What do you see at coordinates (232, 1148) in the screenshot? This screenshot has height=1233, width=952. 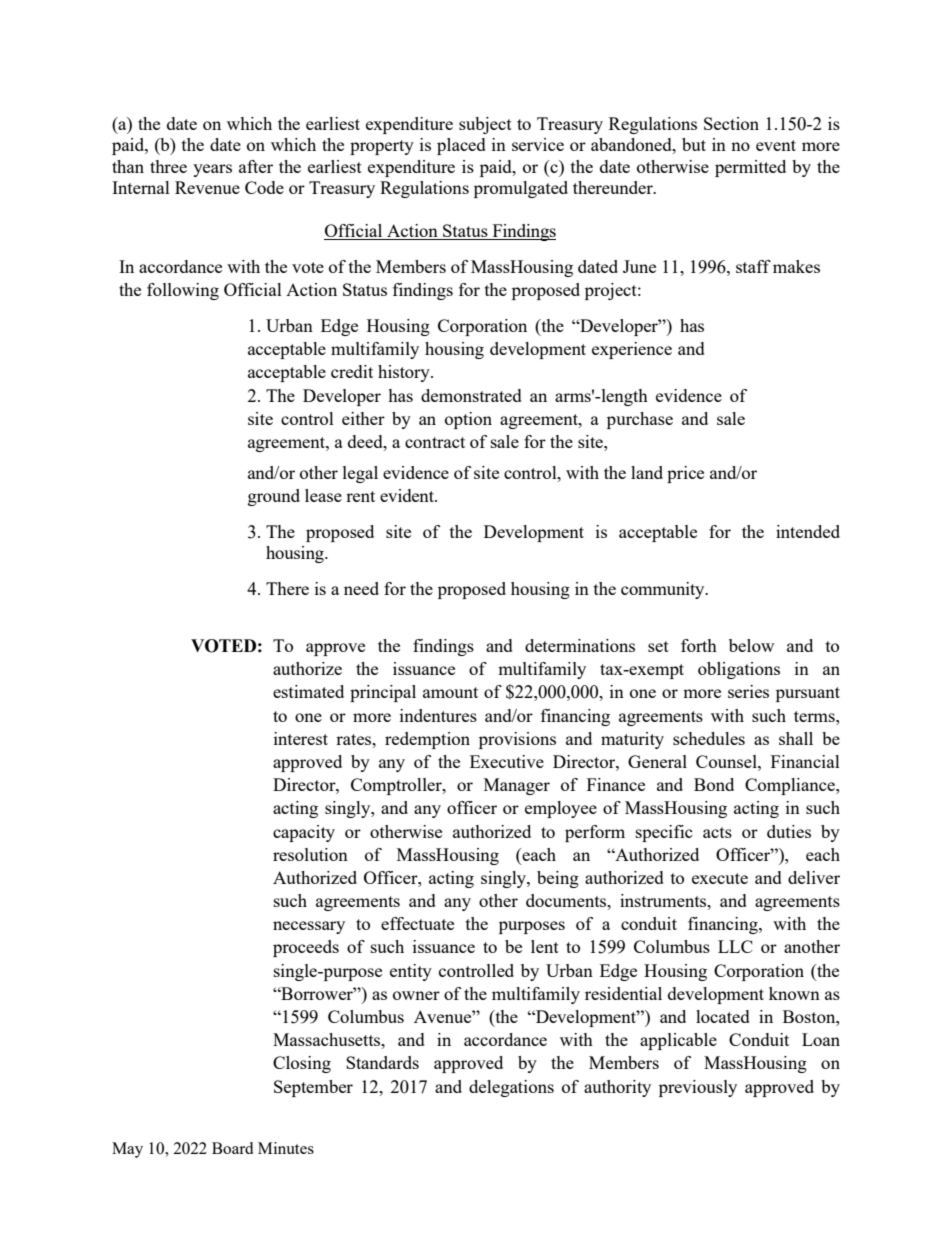 I see `Board` at bounding box center [232, 1148].
